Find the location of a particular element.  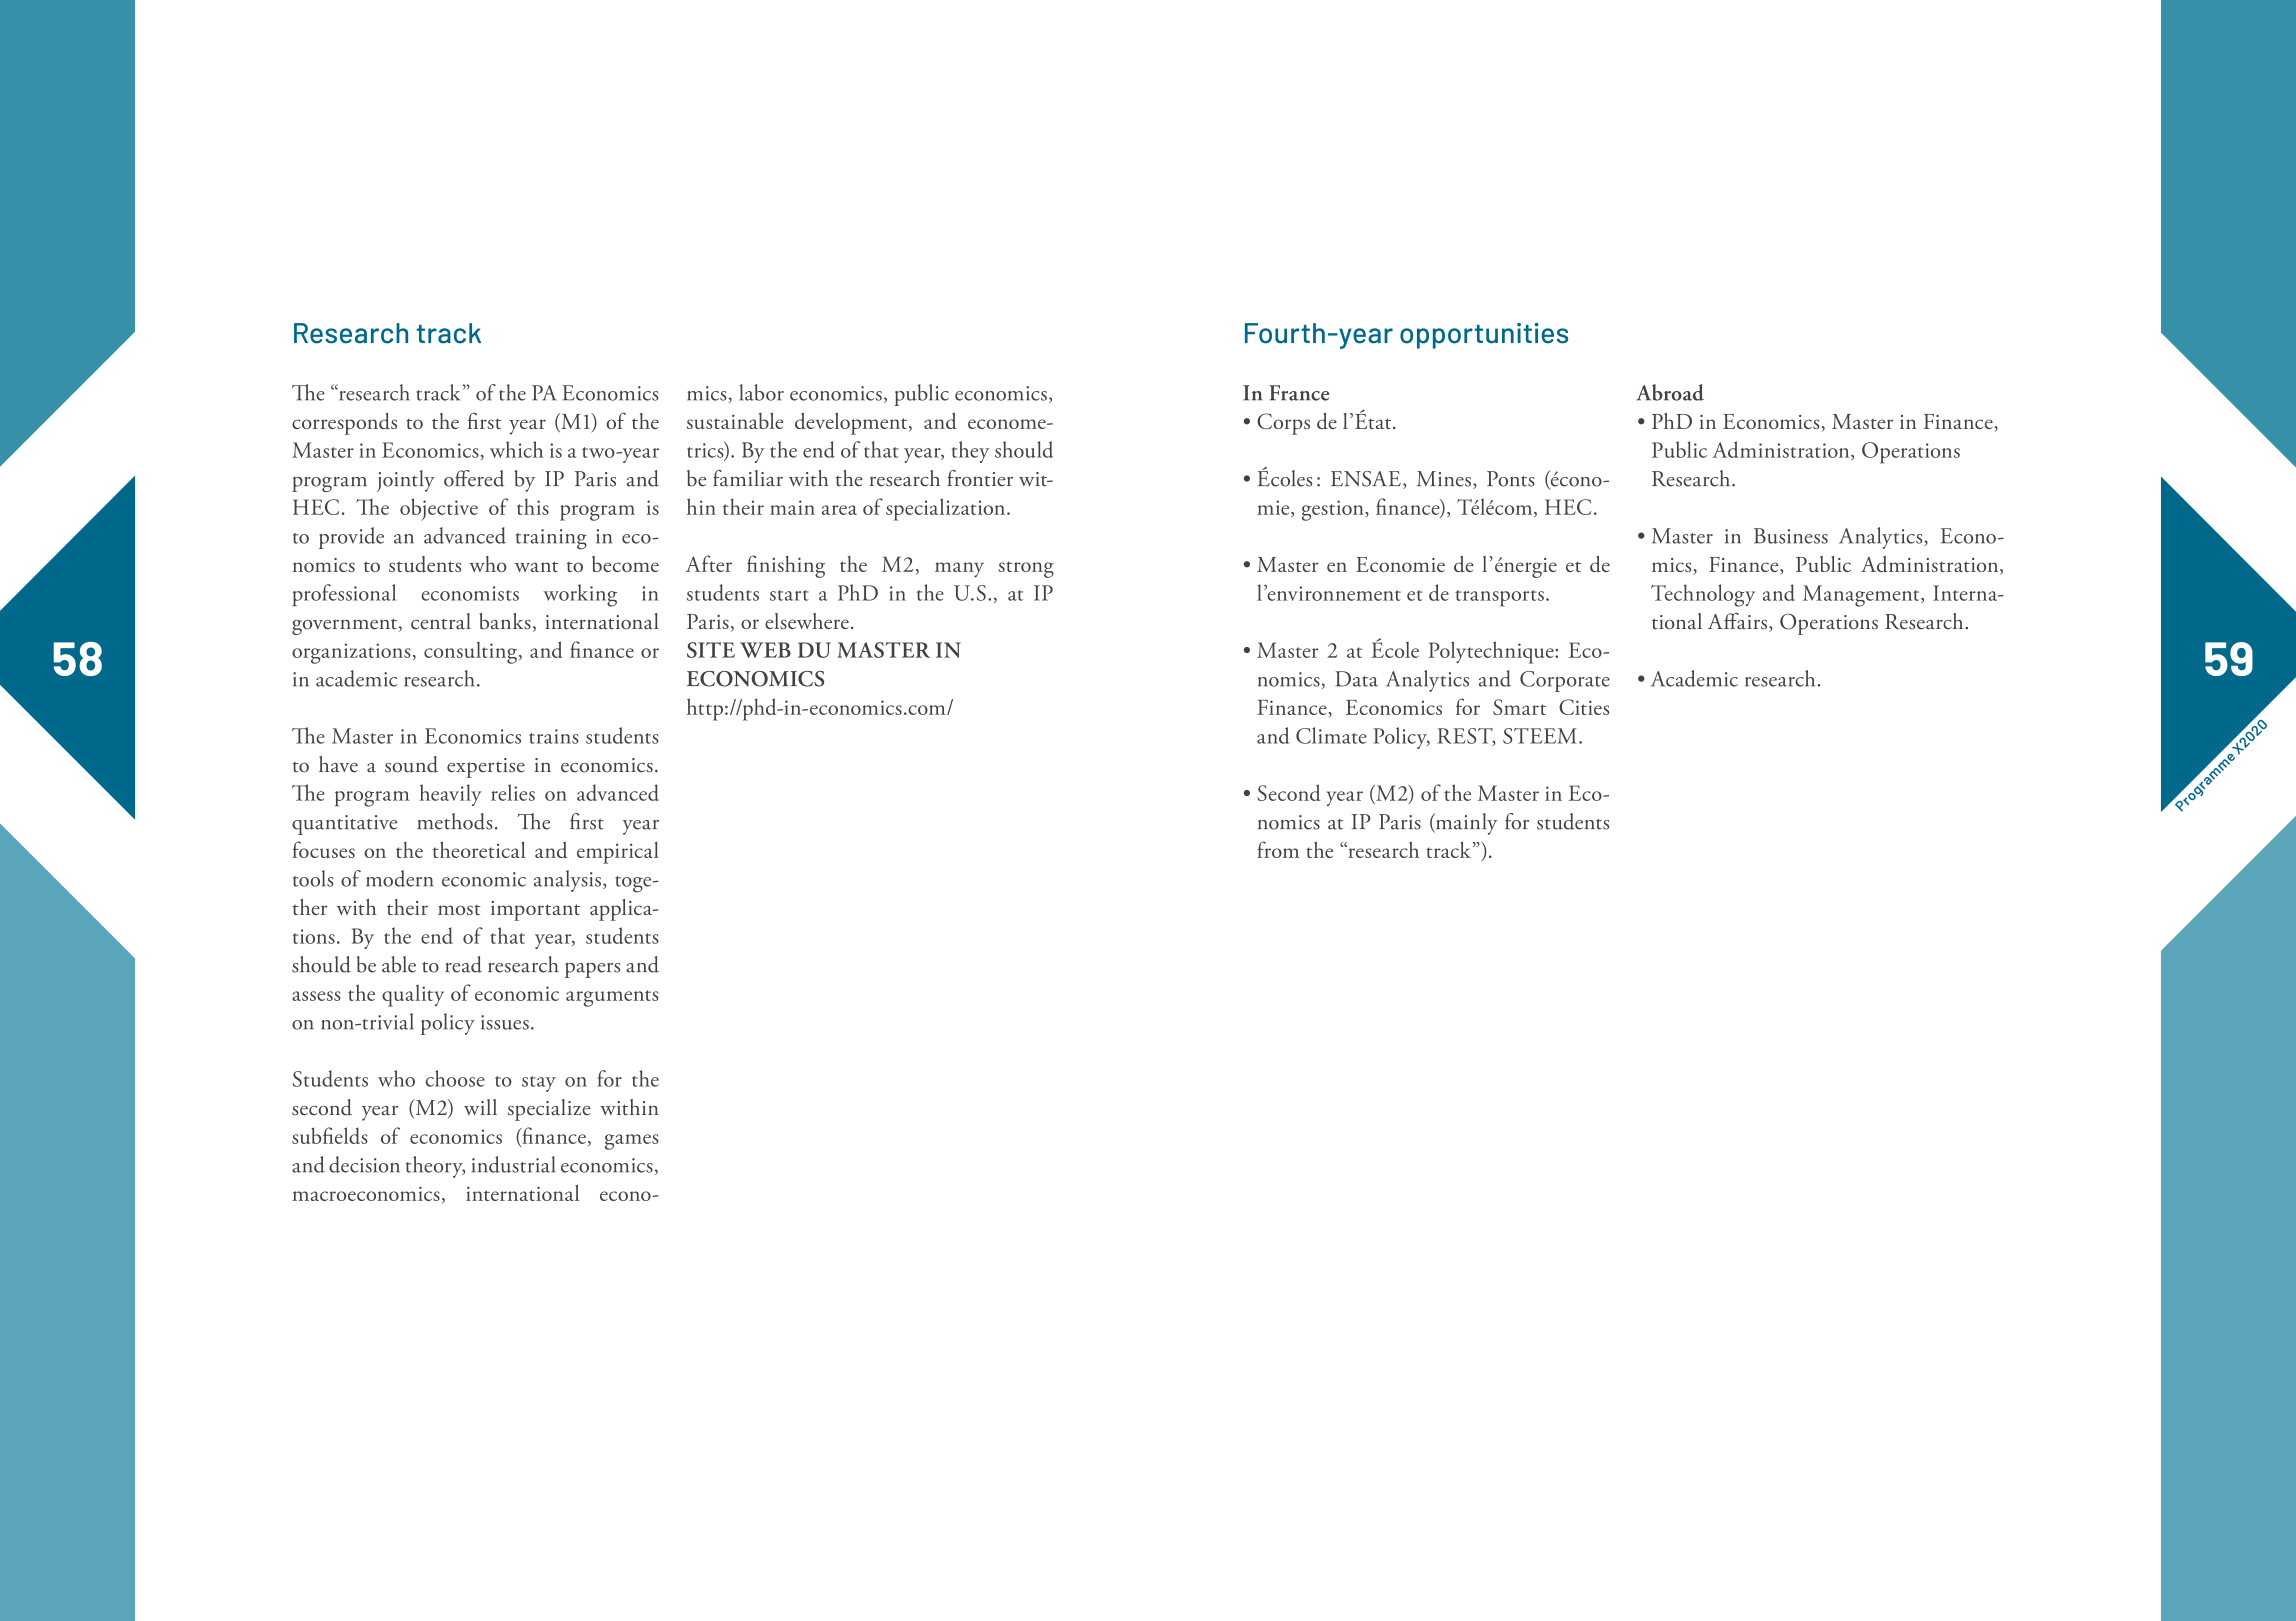

Data is located at coordinates (1357, 679).
